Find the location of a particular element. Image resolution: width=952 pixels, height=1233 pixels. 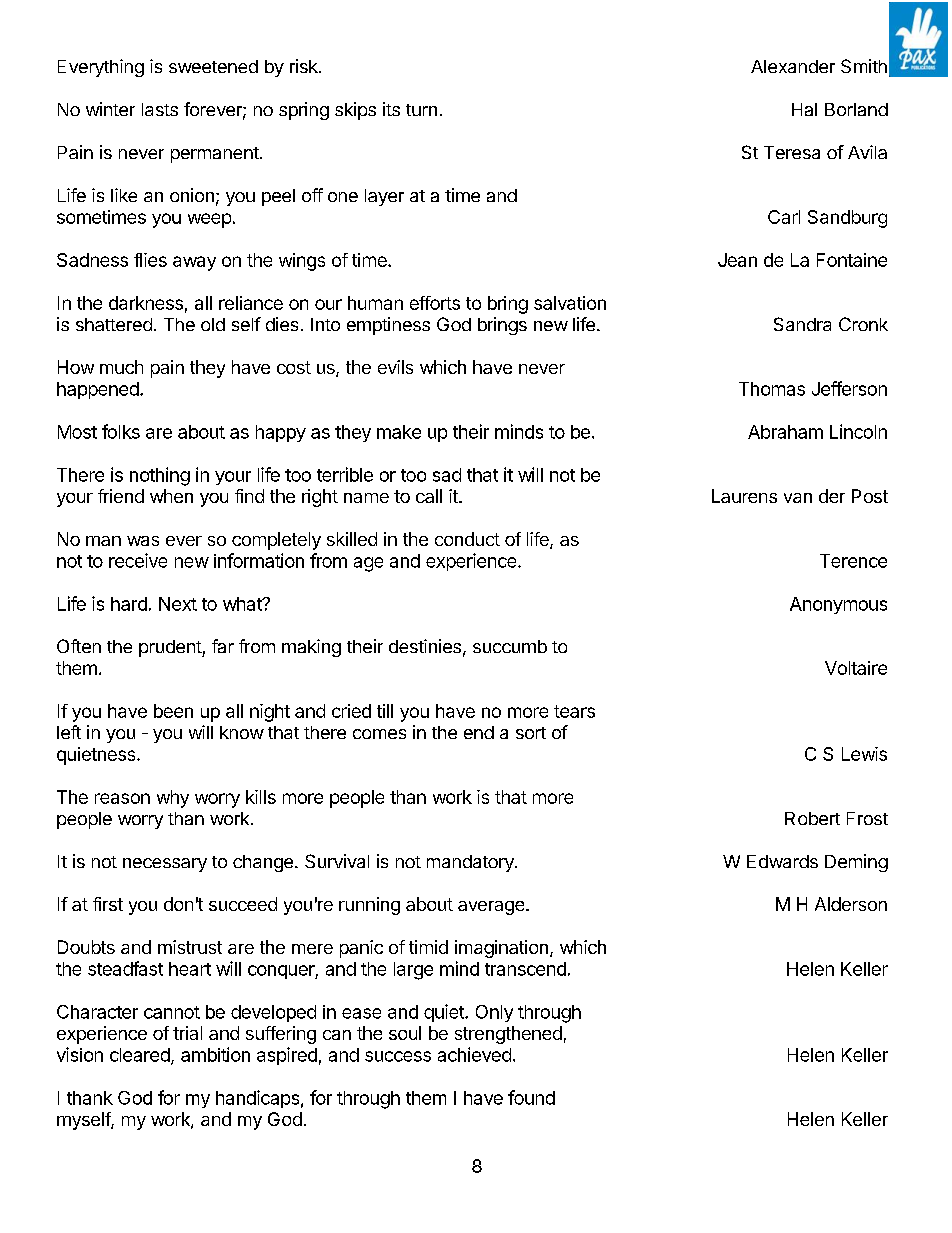

lasts is located at coordinates (160, 109).
